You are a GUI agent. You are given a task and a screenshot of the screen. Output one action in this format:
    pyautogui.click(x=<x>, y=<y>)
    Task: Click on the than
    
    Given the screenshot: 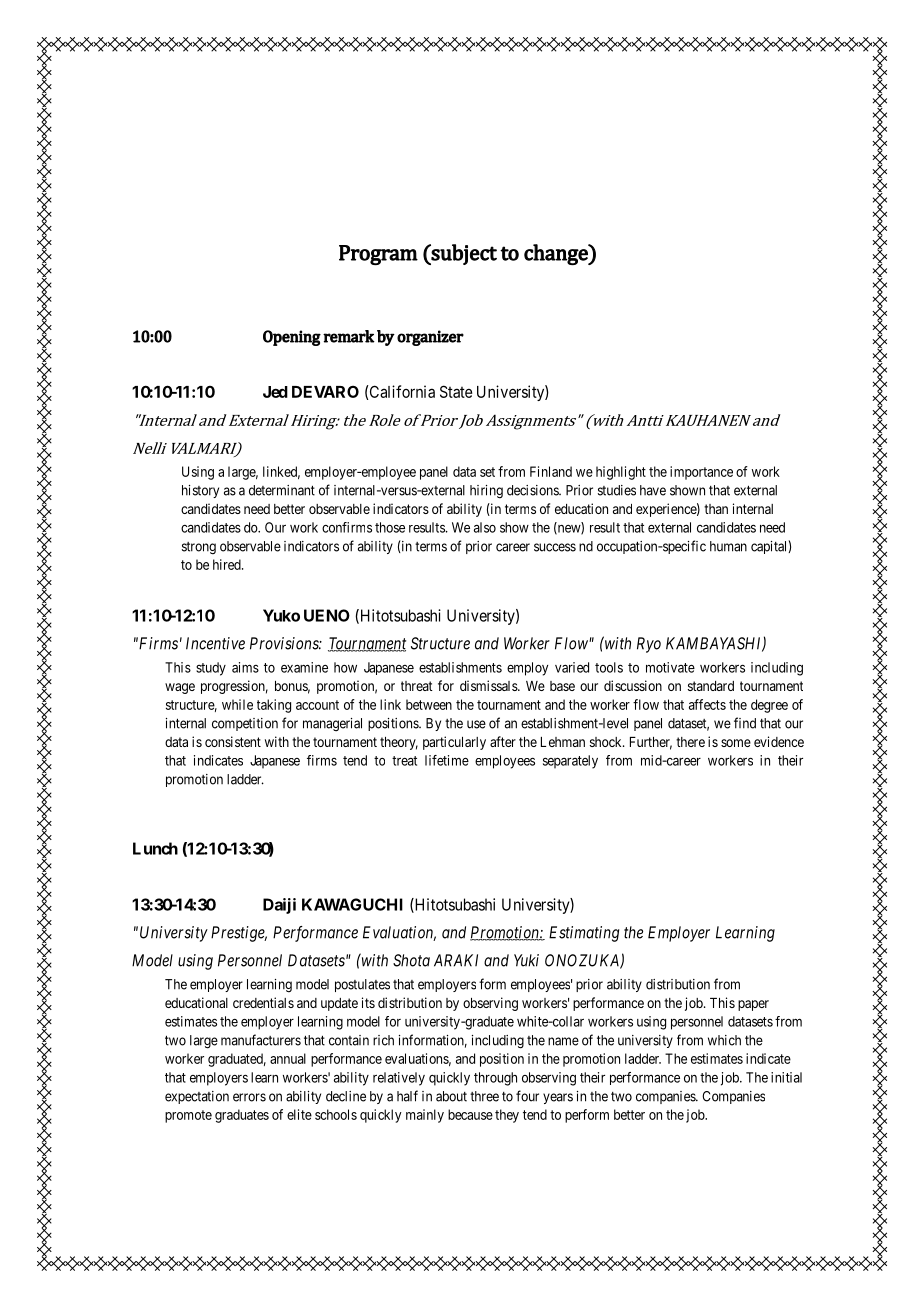 What is the action you would take?
    pyautogui.click(x=716, y=509)
